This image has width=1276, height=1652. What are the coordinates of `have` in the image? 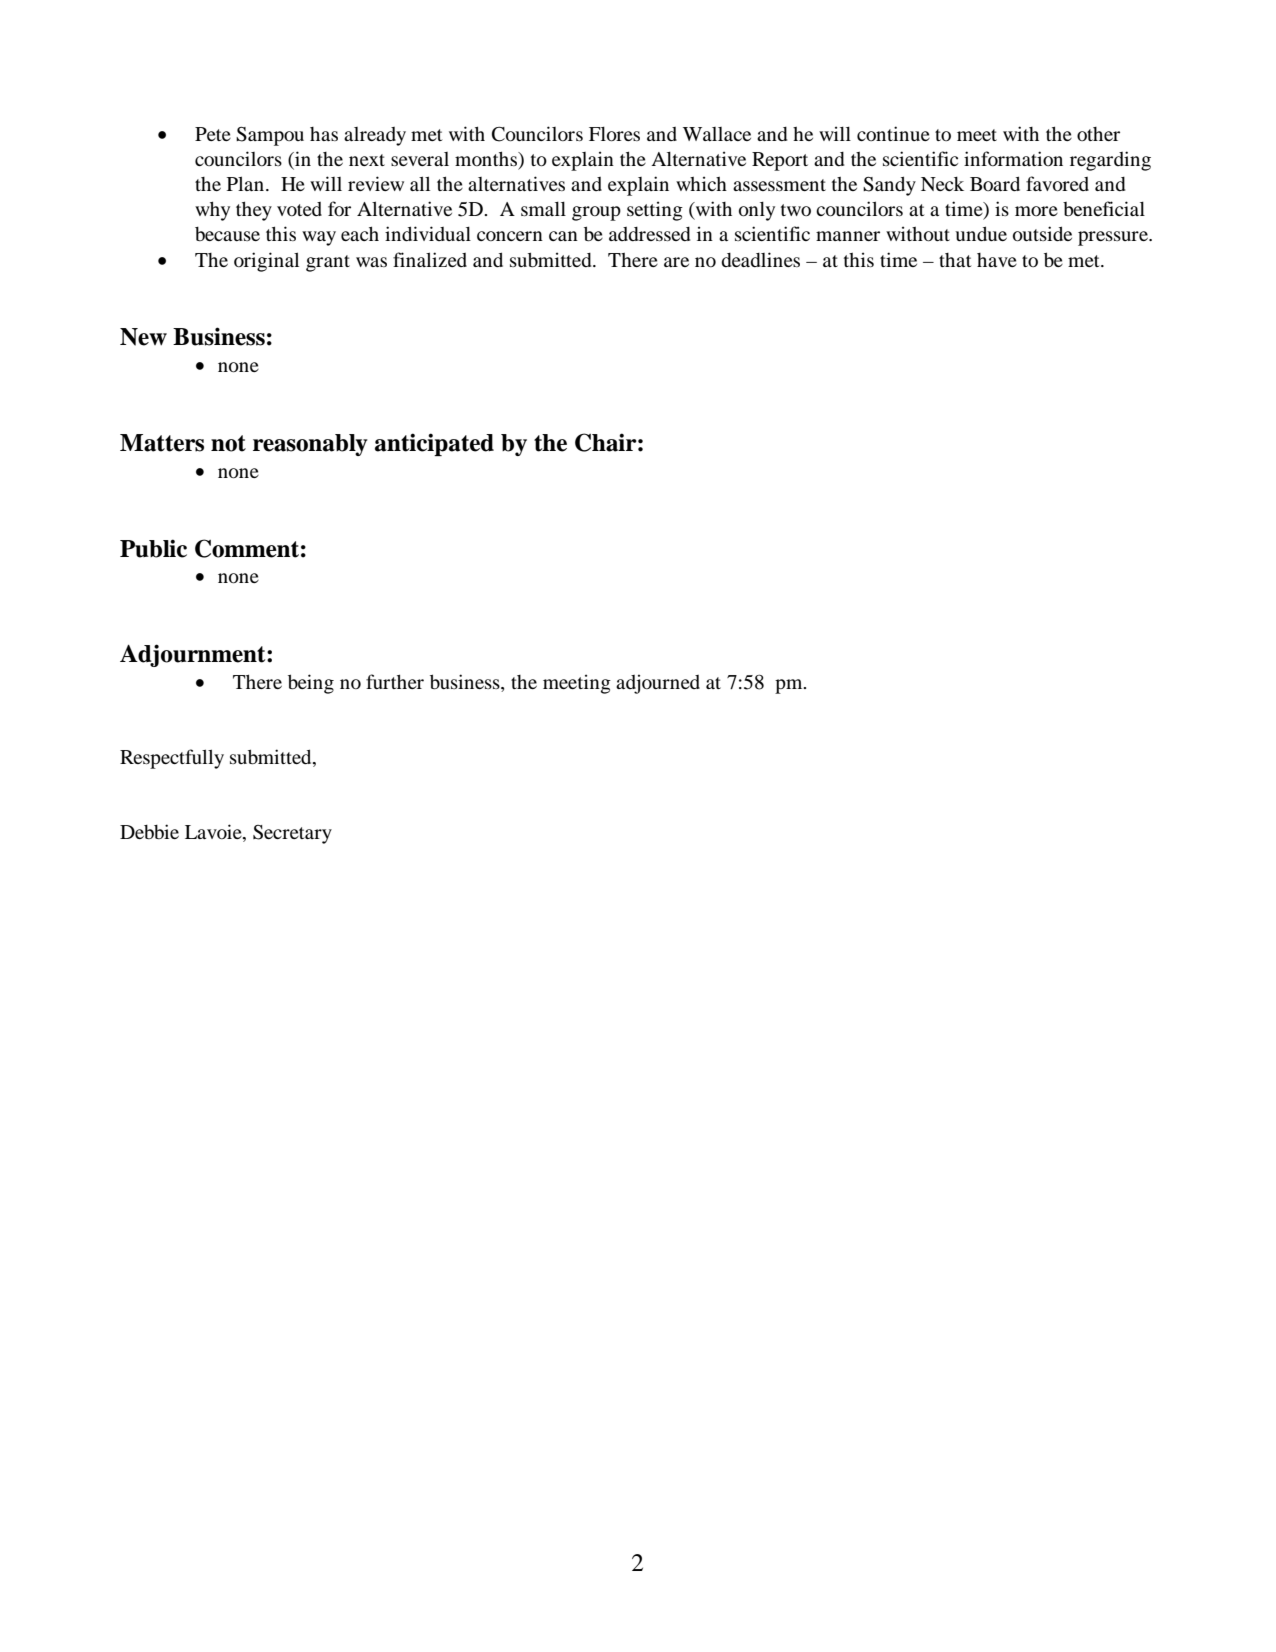 It's located at (997, 260).
